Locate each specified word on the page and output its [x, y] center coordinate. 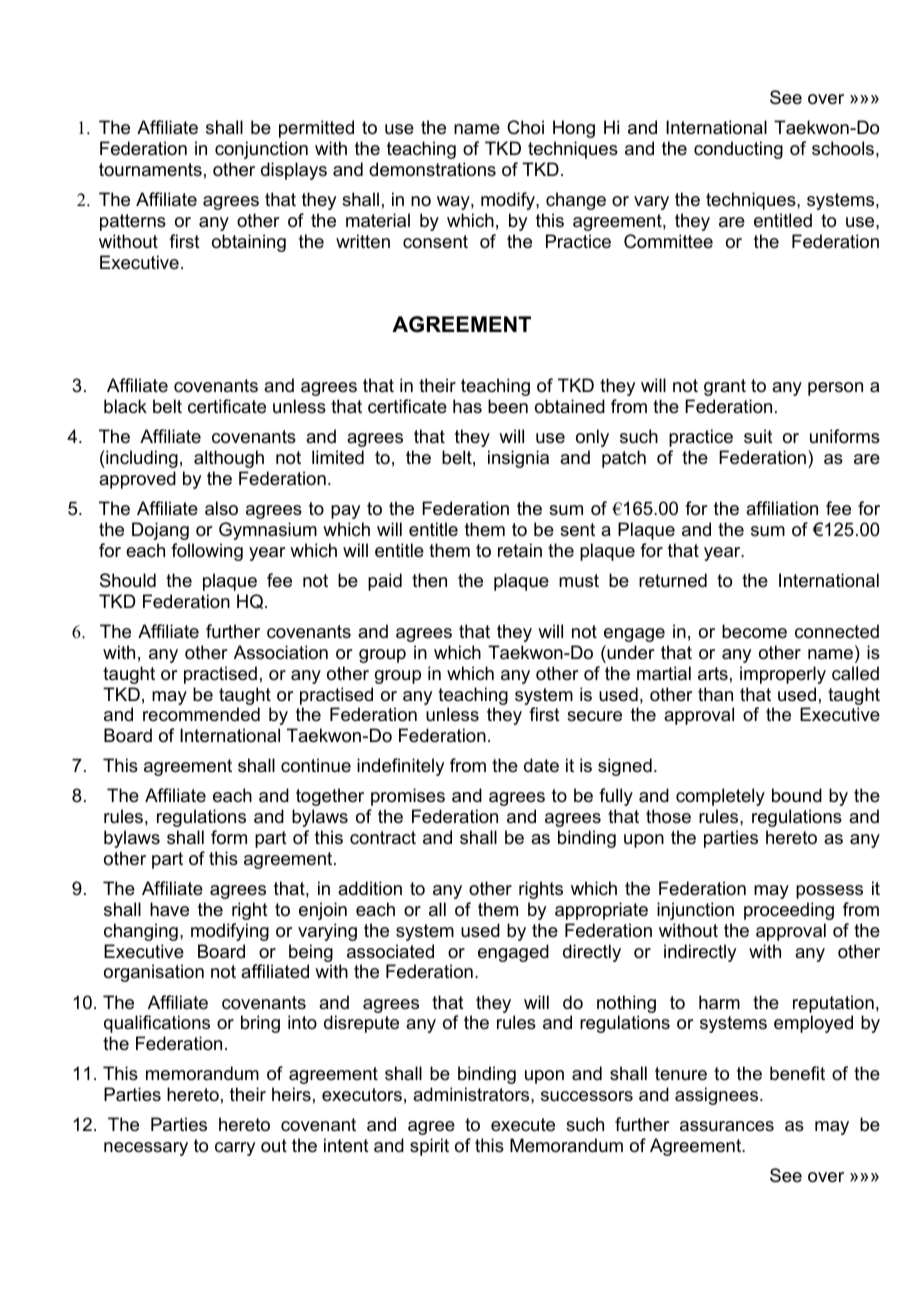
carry [235, 1149]
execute [523, 1125]
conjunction [261, 150]
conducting [738, 150]
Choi [525, 127]
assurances [727, 1126]
